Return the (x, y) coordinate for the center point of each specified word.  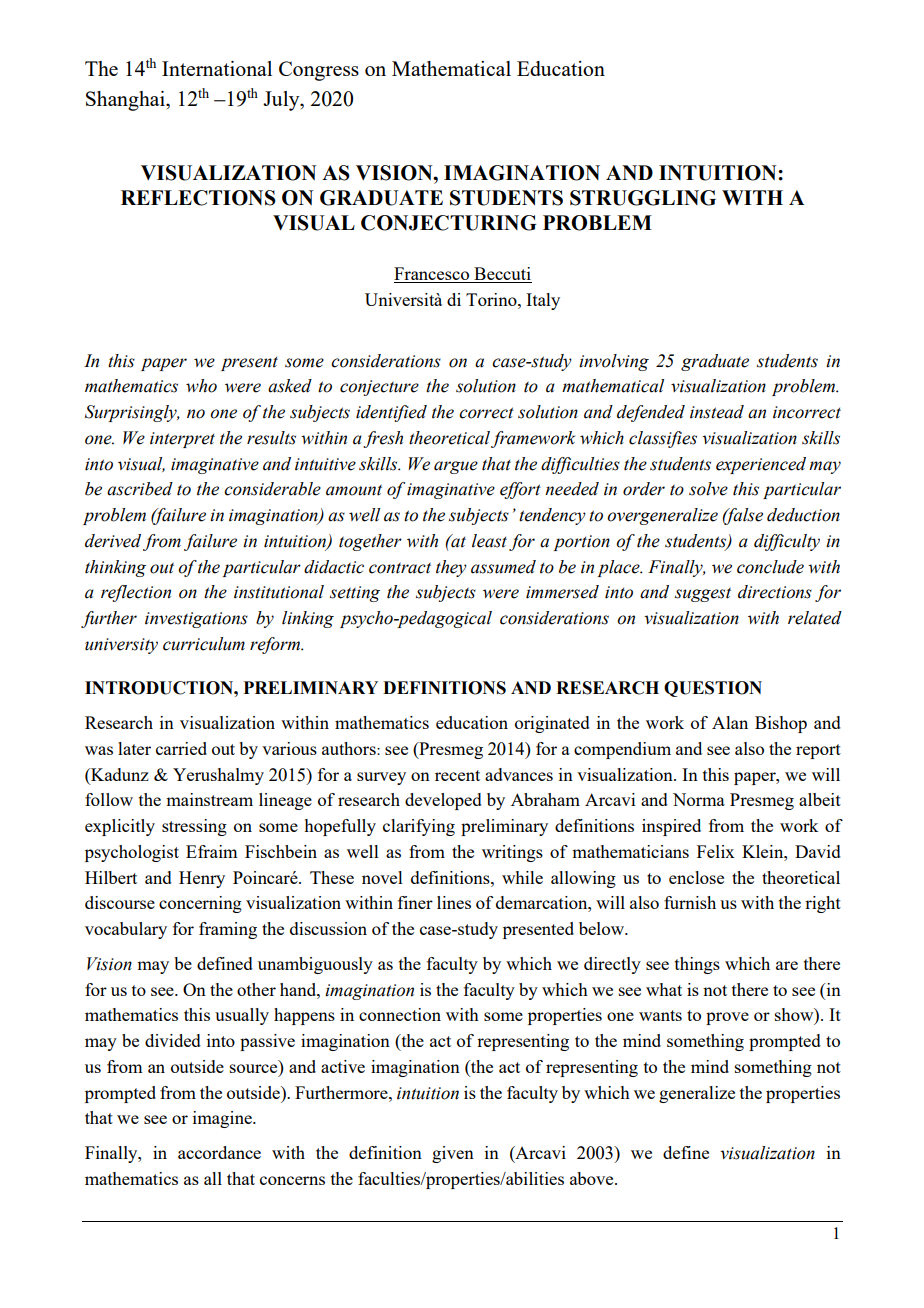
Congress (319, 71)
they (451, 568)
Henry (202, 879)
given (453, 1154)
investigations (196, 620)
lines (454, 902)
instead (717, 412)
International (217, 68)
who (201, 386)
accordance (219, 1152)
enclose (696, 877)
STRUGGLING (643, 198)
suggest (703, 595)
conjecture (379, 388)
